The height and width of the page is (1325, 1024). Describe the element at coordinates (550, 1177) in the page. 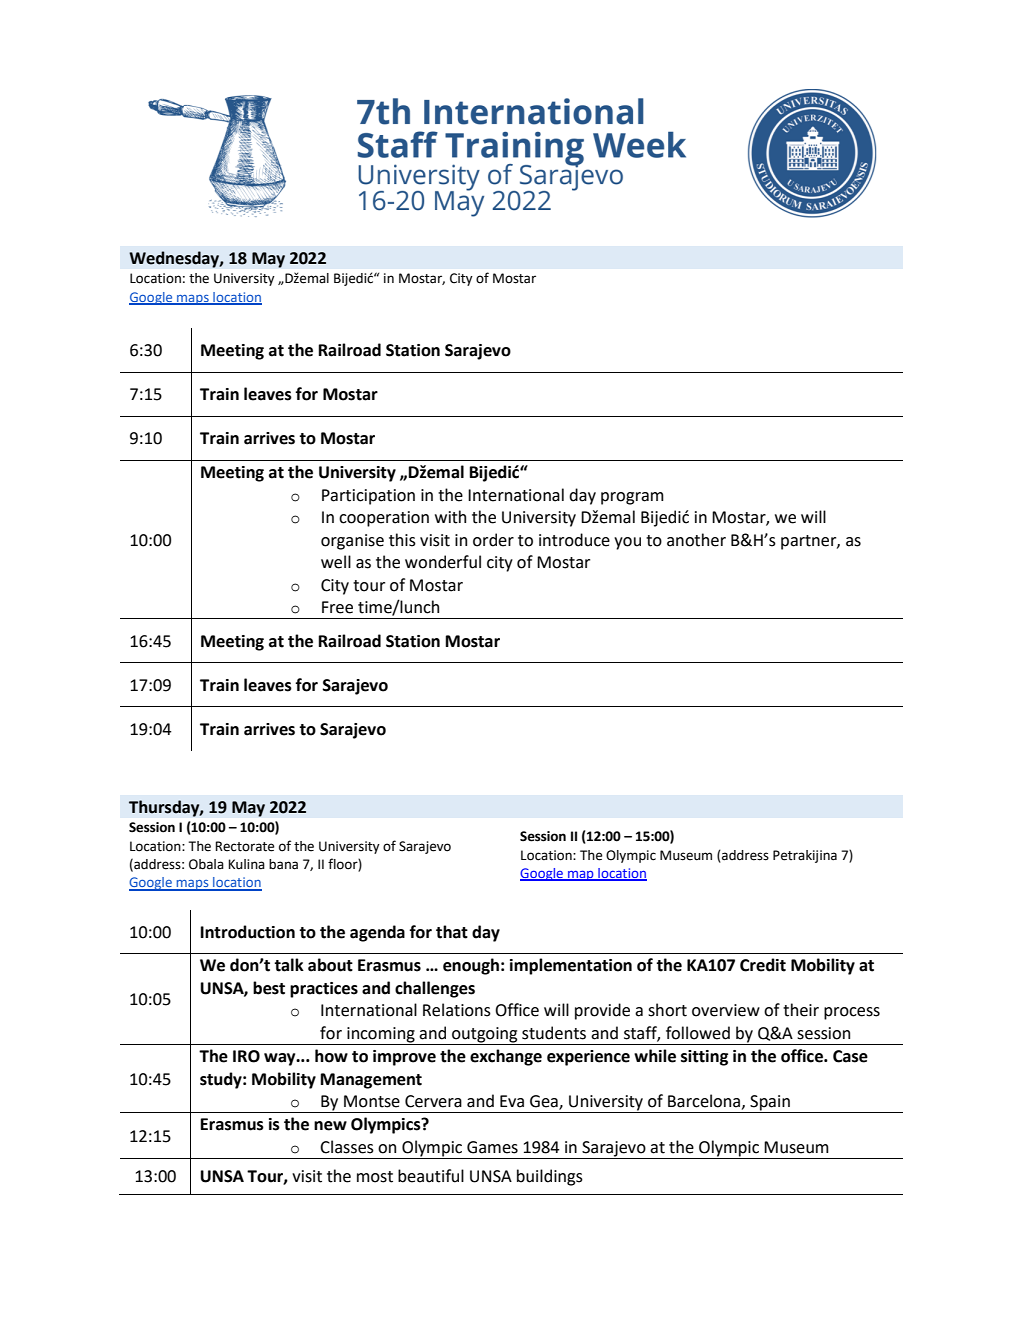

I see `buildings` at that location.
